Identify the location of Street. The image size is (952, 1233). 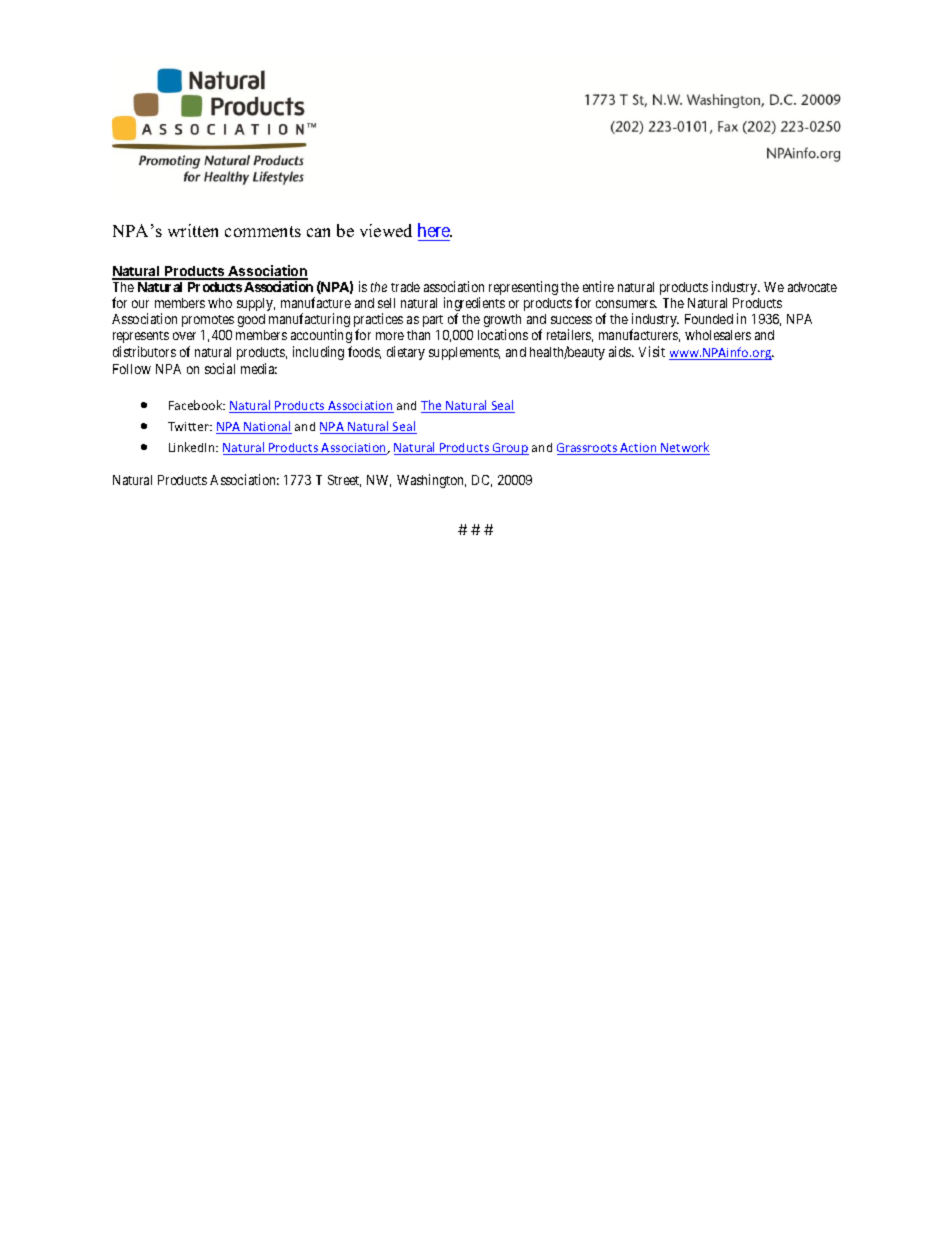
(344, 481).
